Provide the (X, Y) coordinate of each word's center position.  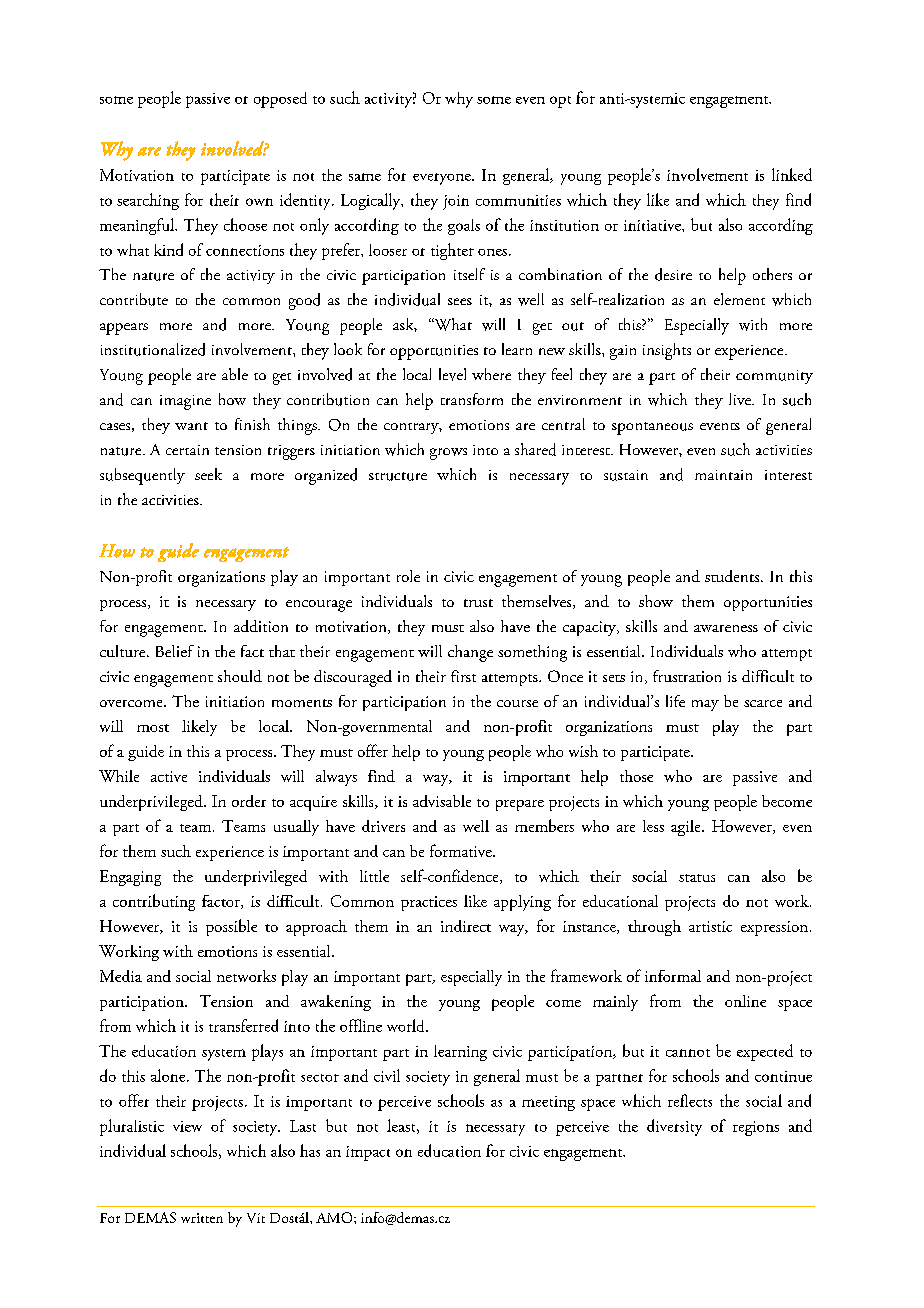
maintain (723, 475)
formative (462, 850)
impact (368, 1153)
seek (208, 474)
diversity (674, 1127)
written (202, 1218)
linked (792, 174)
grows (448, 454)
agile (687, 828)
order (249, 801)
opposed (280, 100)
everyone (443, 179)
